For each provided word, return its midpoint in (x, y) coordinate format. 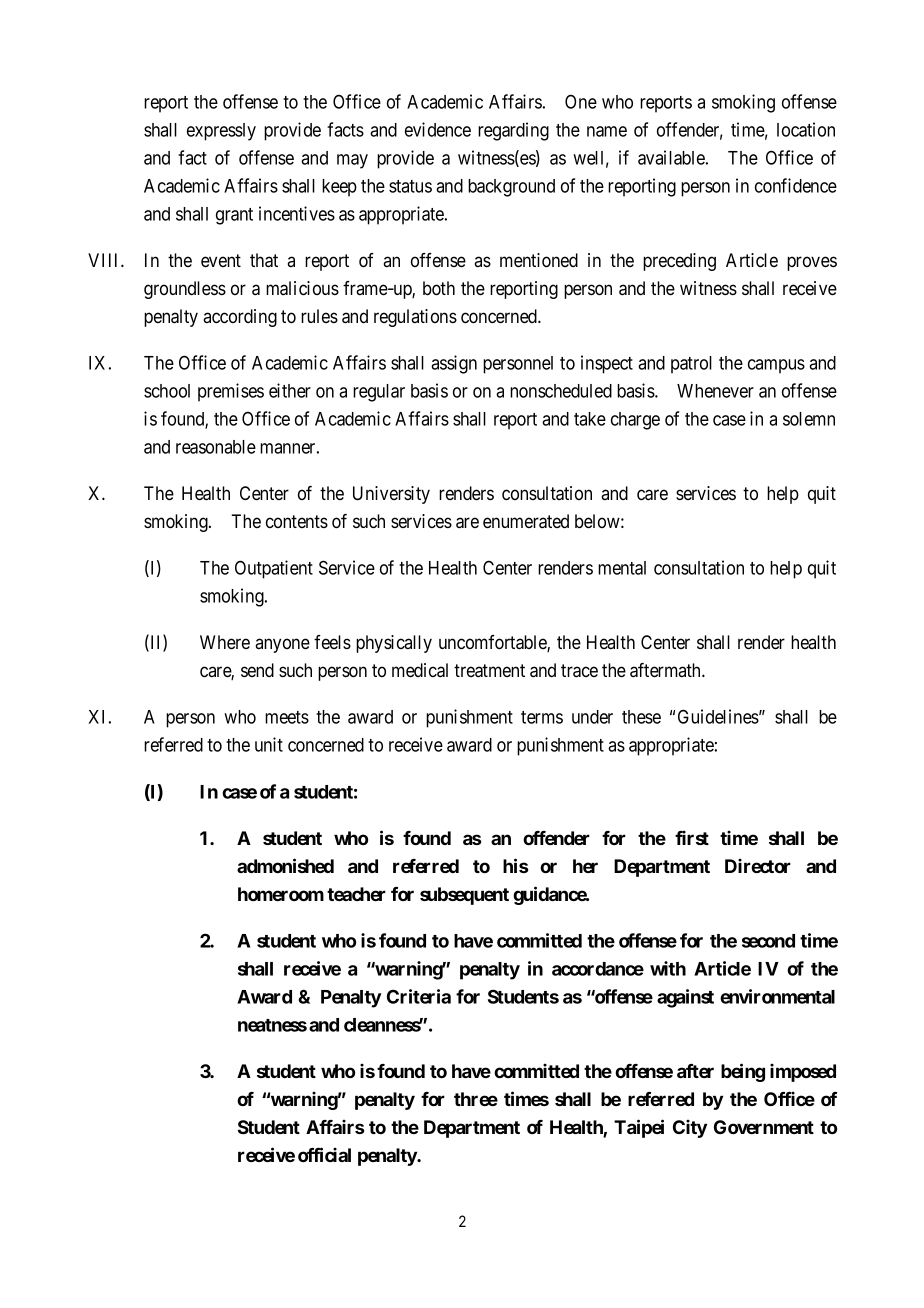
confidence (796, 185)
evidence (438, 129)
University (391, 495)
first (692, 838)
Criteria (419, 996)
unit (269, 744)
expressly (221, 132)
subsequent (464, 896)
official (324, 1154)
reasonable (216, 447)
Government (764, 1127)
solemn (809, 419)
